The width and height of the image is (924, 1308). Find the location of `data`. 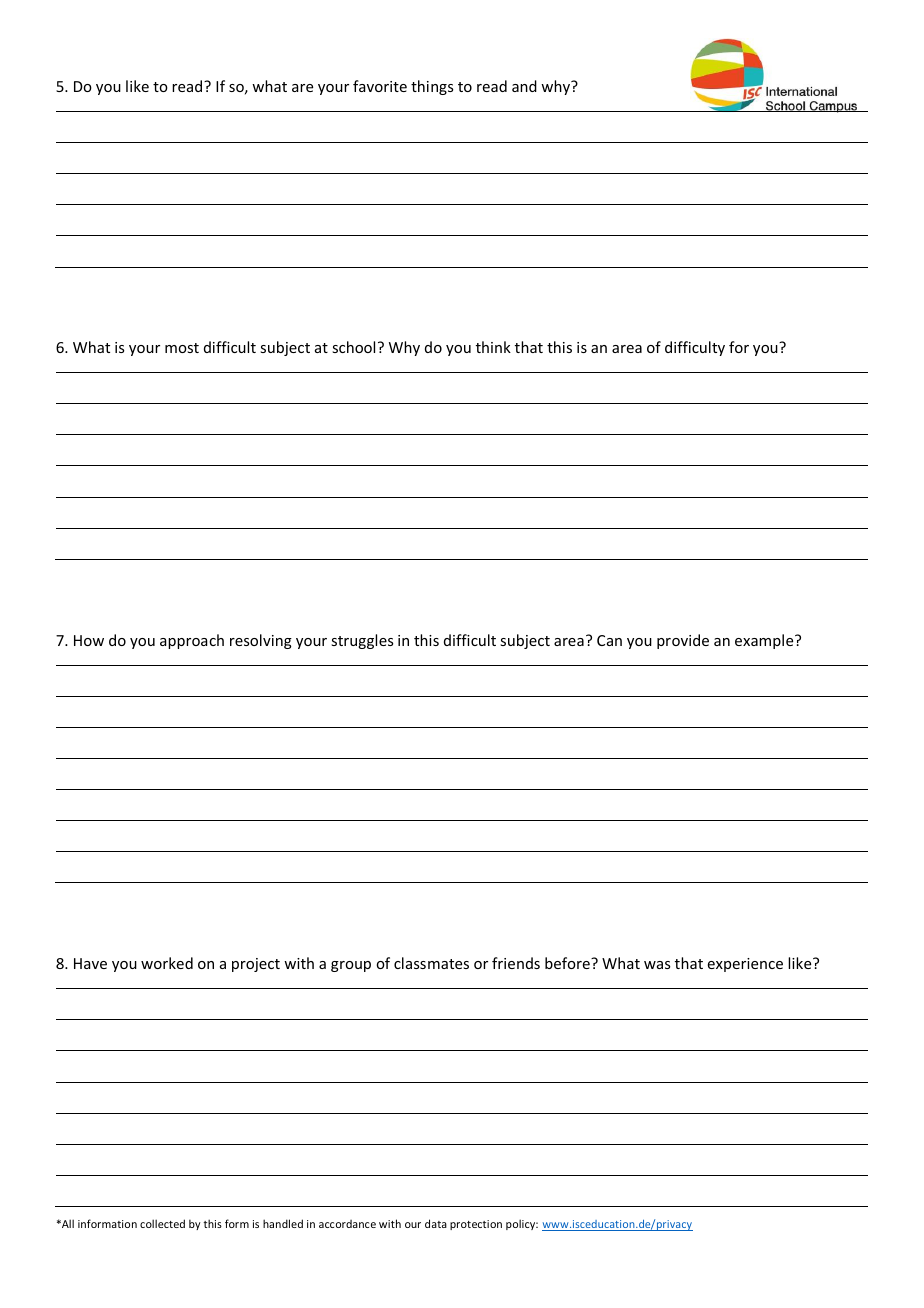

data is located at coordinates (436, 1223).
